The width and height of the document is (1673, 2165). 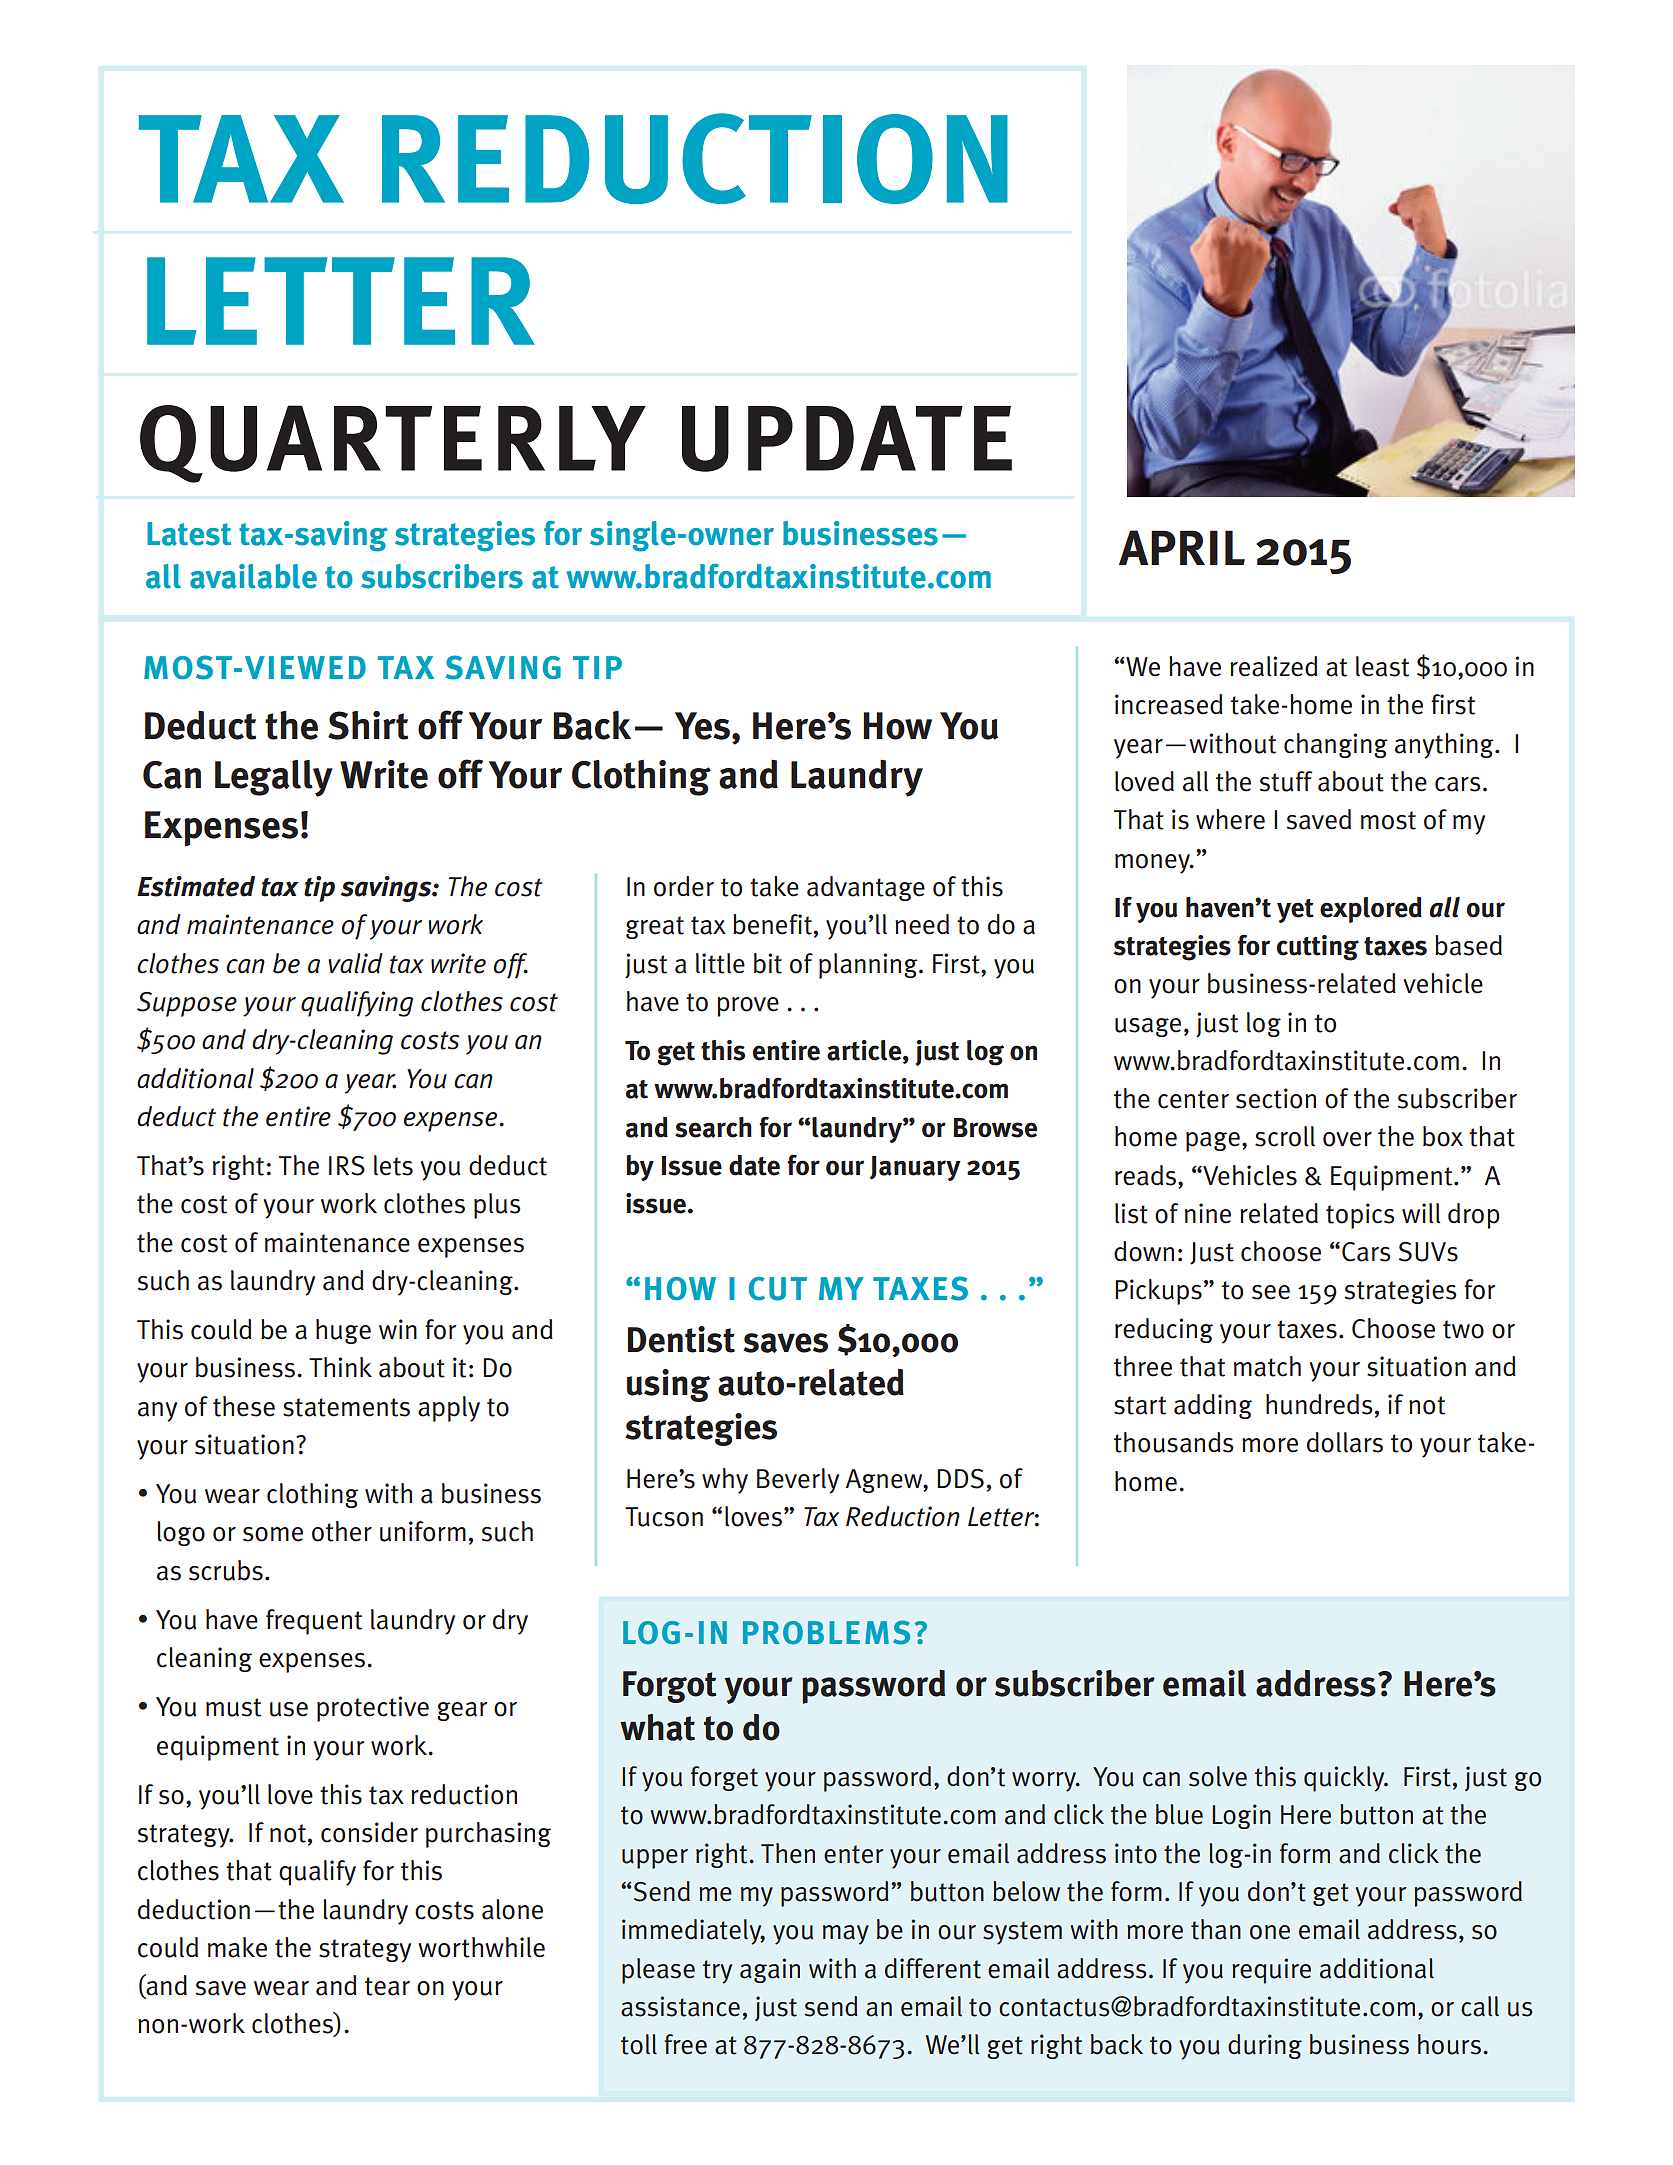 I want to click on January, so click(x=915, y=1168).
